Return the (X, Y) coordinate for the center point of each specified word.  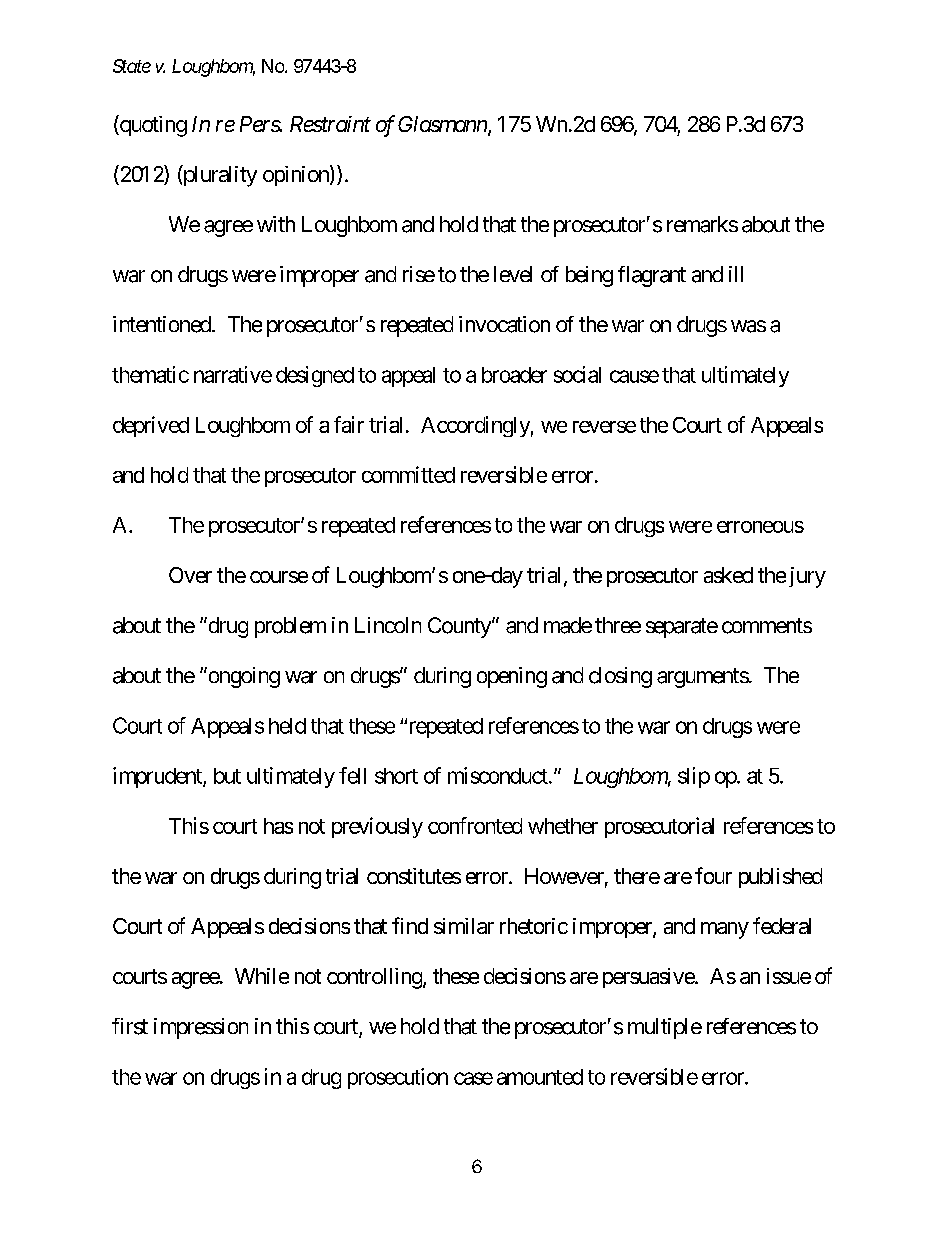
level (513, 274)
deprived (151, 426)
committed (408, 474)
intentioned (162, 324)
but (227, 776)
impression (201, 1028)
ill (736, 274)
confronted (475, 825)
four (713, 875)
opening (512, 677)
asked (728, 575)
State (132, 66)
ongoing (243, 677)
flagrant (652, 276)
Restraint (330, 124)
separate (682, 628)
